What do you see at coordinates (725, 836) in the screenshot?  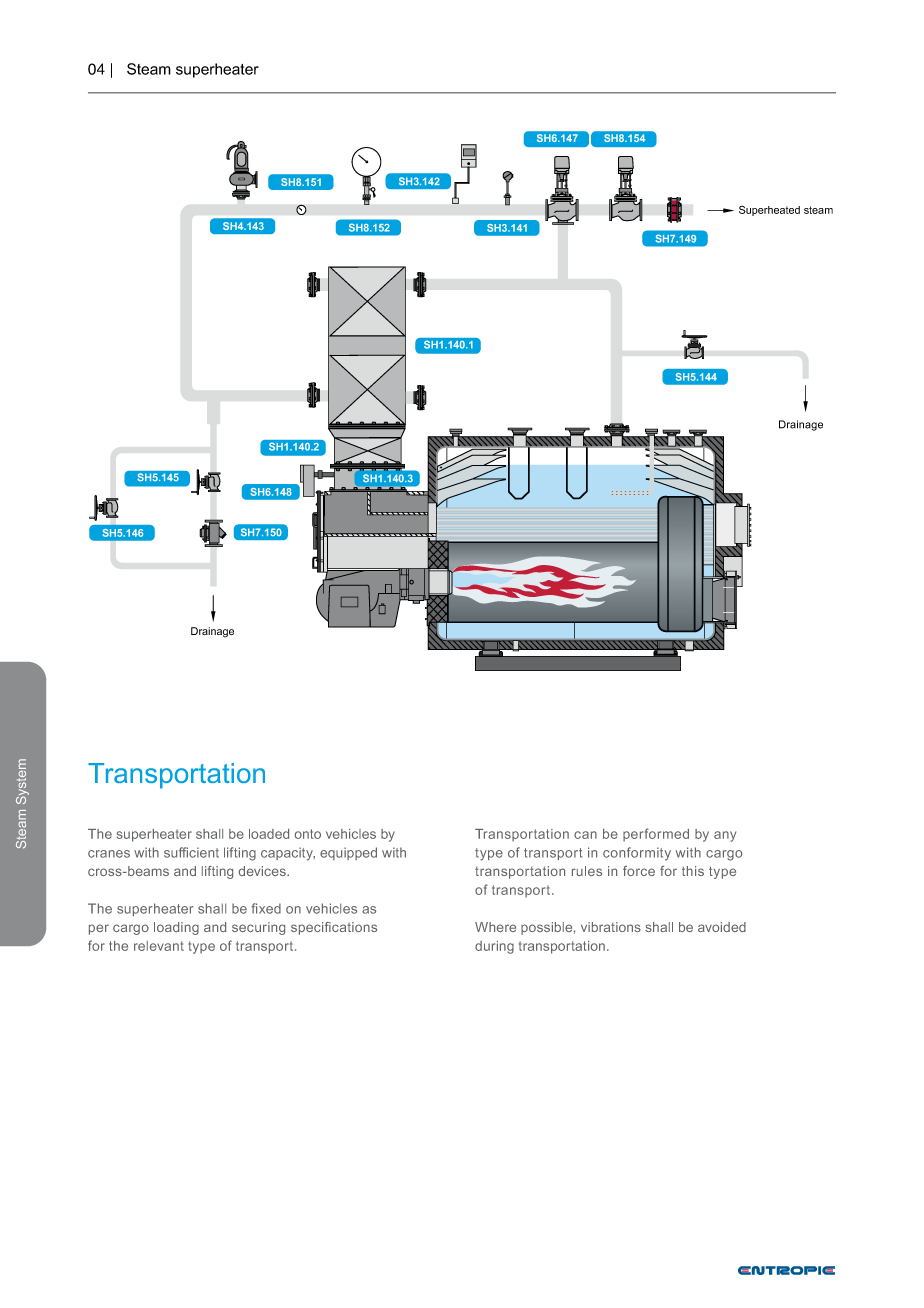 I see `any` at bounding box center [725, 836].
